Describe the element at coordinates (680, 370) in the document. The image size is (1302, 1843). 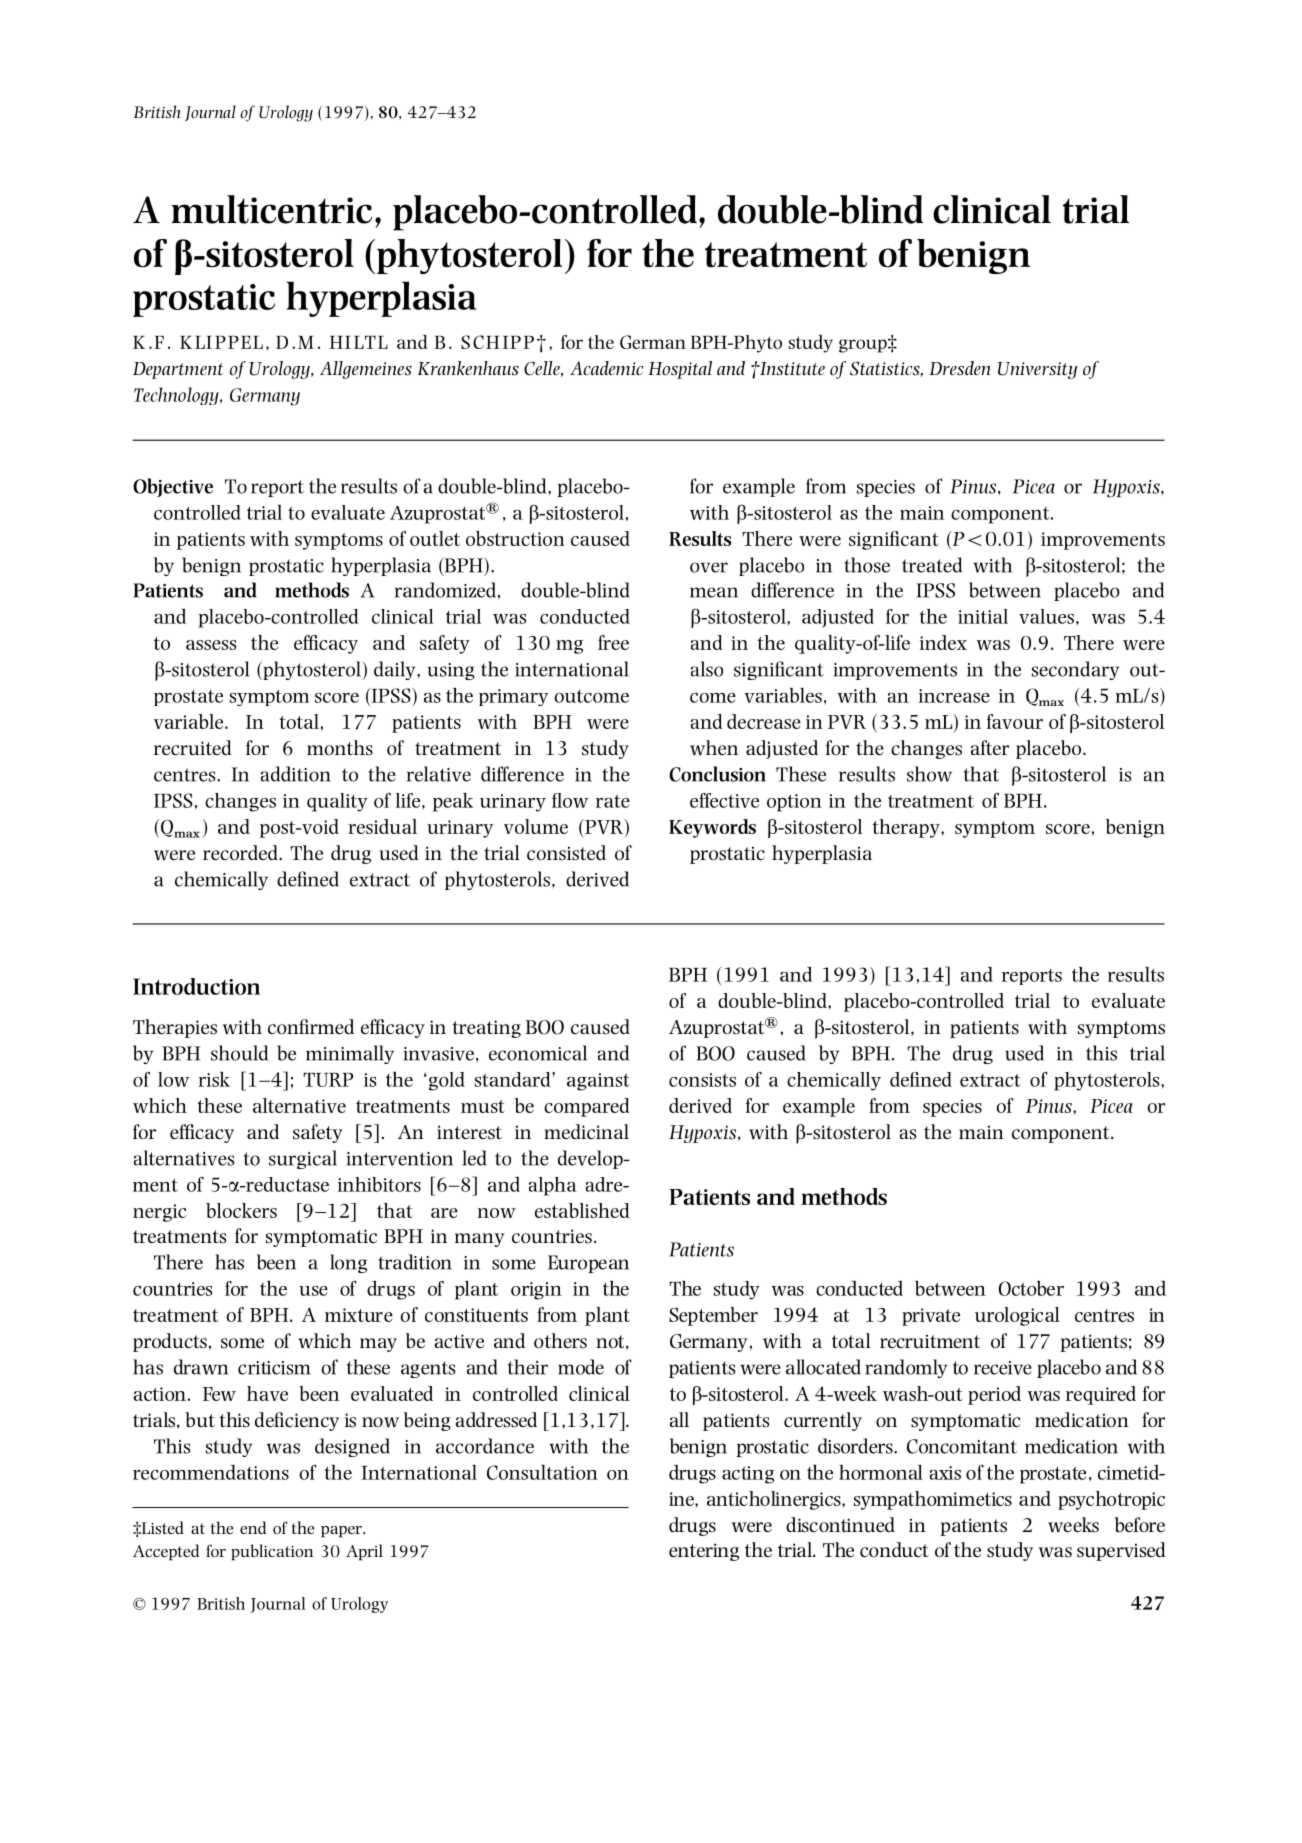
I see `Hospital` at that location.
